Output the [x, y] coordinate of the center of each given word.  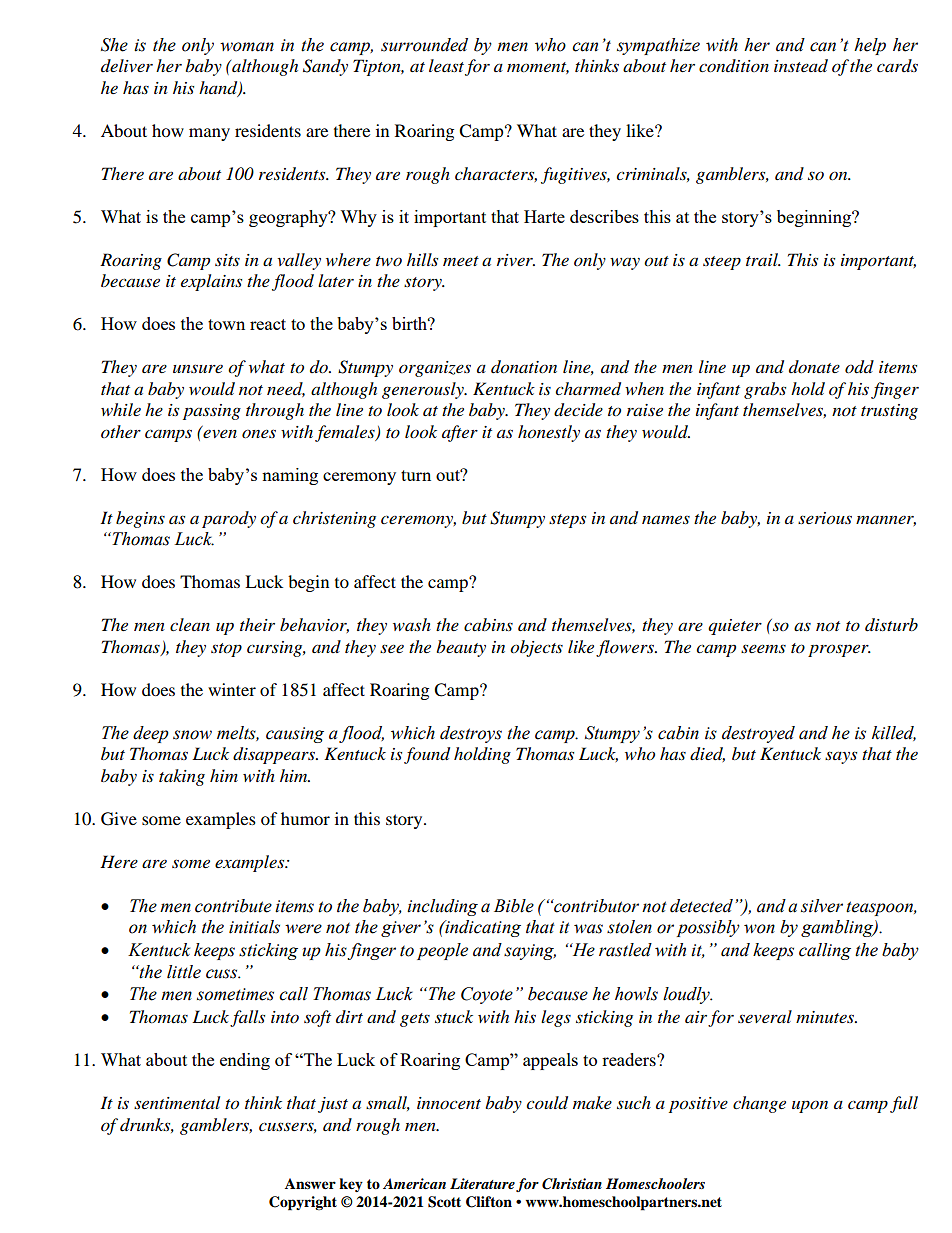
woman [247, 47]
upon [810, 1106]
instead [801, 66]
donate [814, 366]
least [446, 65]
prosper [839, 650]
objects [536, 648]
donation [524, 367]
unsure [198, 368]
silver [822, 906]
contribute [233, 906]
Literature [482, 1183]
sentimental [177, 1102]
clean [190, 624]
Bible [514, 906]
